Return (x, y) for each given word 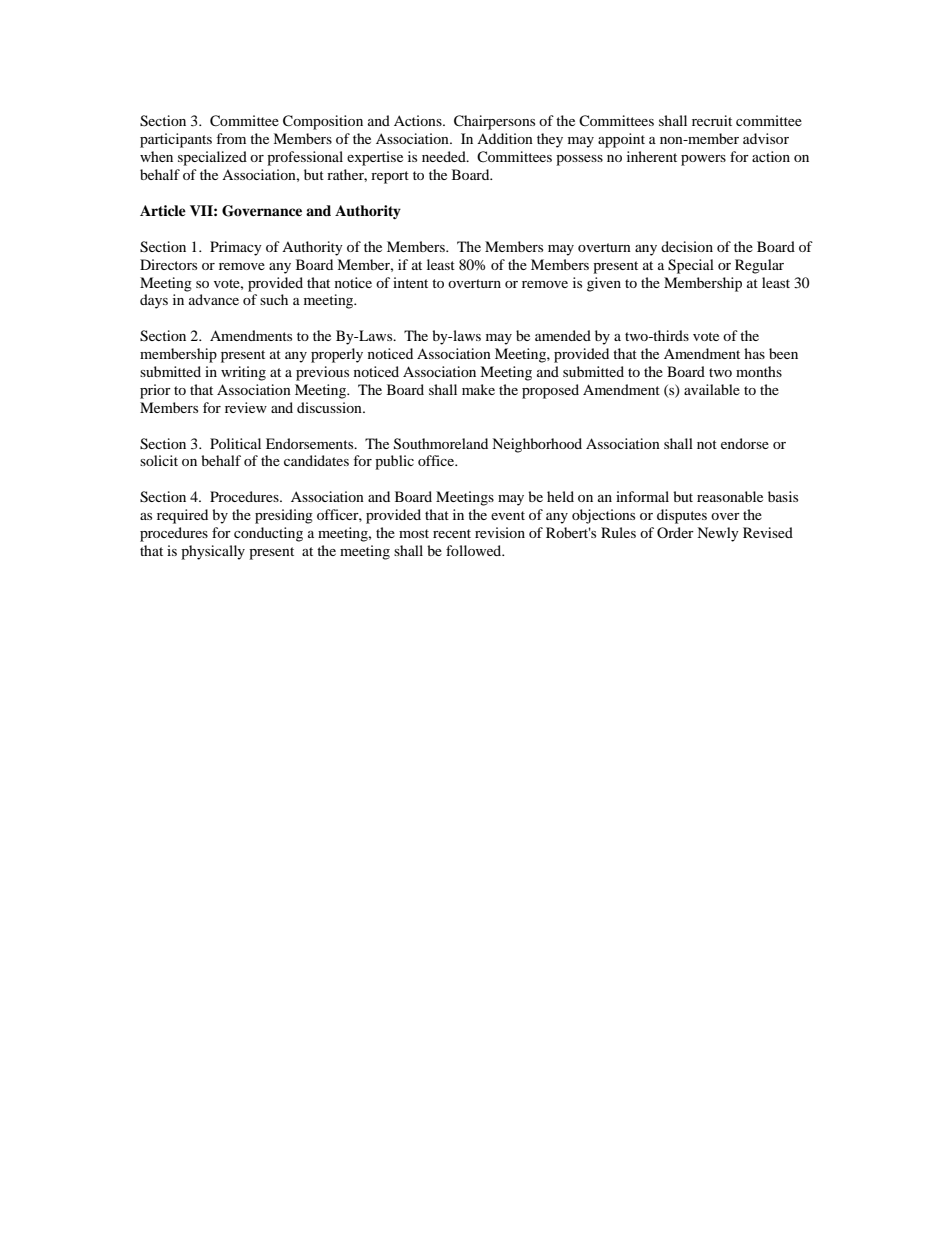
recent (452, 533)
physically (213, 552)
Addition (505, 138)
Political (235, 443)
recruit (712, 120)
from (231, 138)
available (712, 389)
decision (687, 246)
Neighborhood (537, 445)
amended (563, 335)
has (754, 353)
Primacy (236, 248)
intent (410, 282)
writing (243, 373)
